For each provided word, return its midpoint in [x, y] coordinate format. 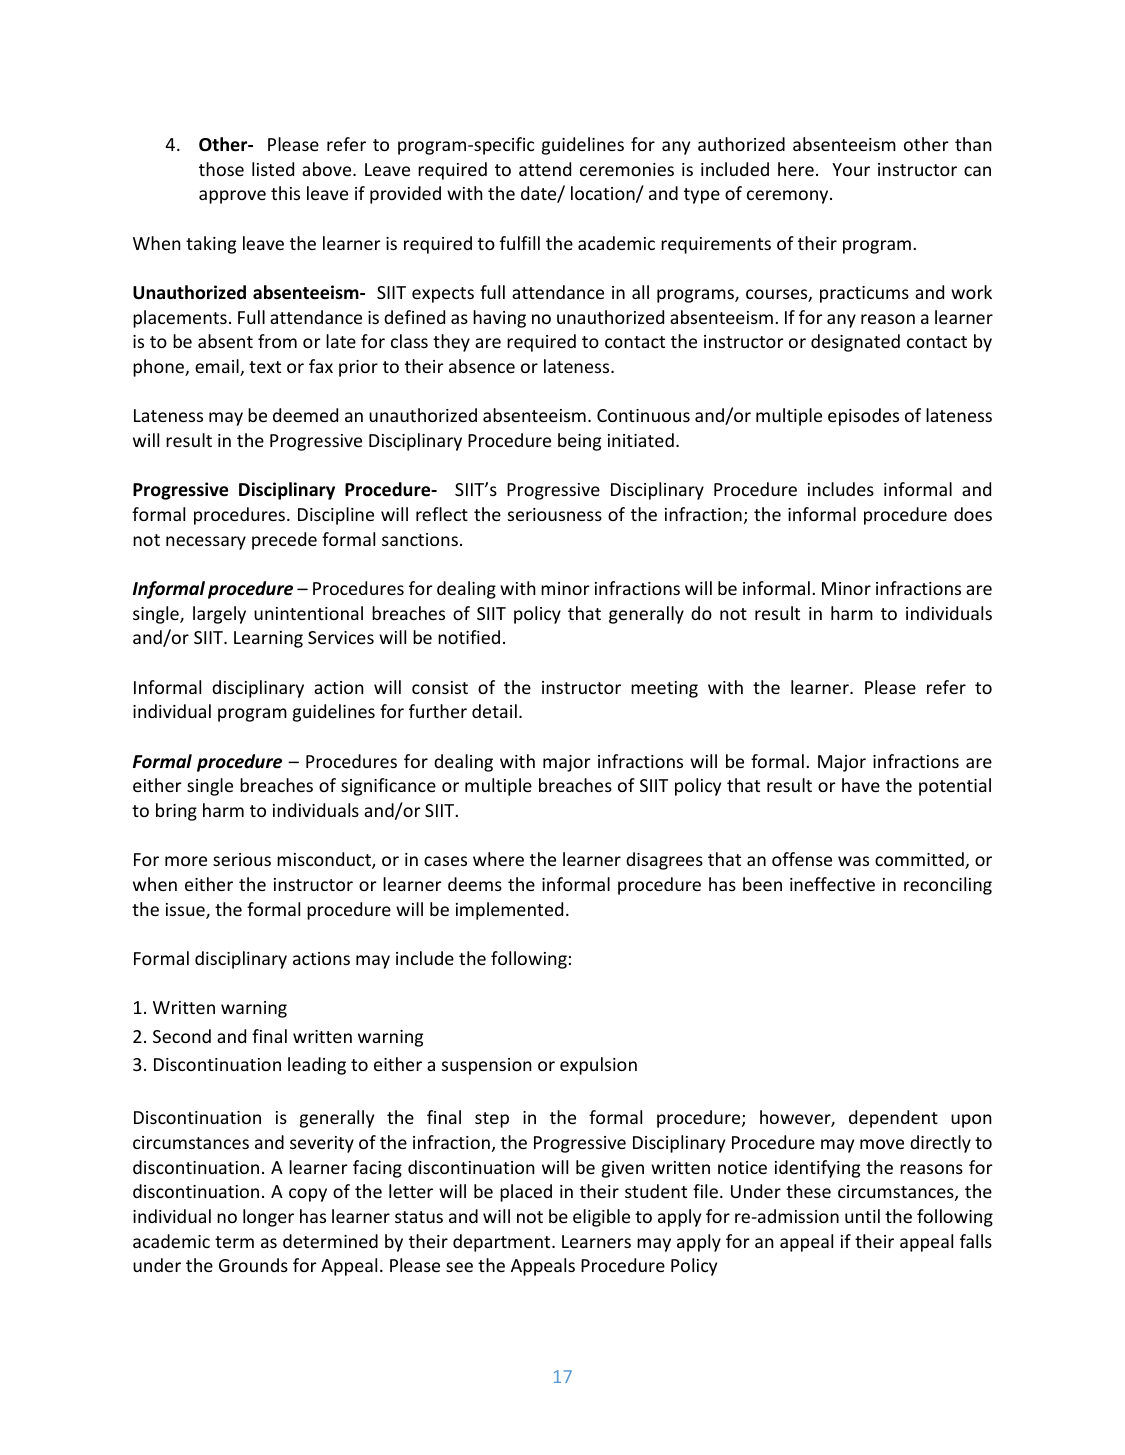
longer [268, 1218]
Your [851, 169]
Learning [268, 639]
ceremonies [627, 169]
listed [273, 169]
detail [494, 711]
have [861, 785]
